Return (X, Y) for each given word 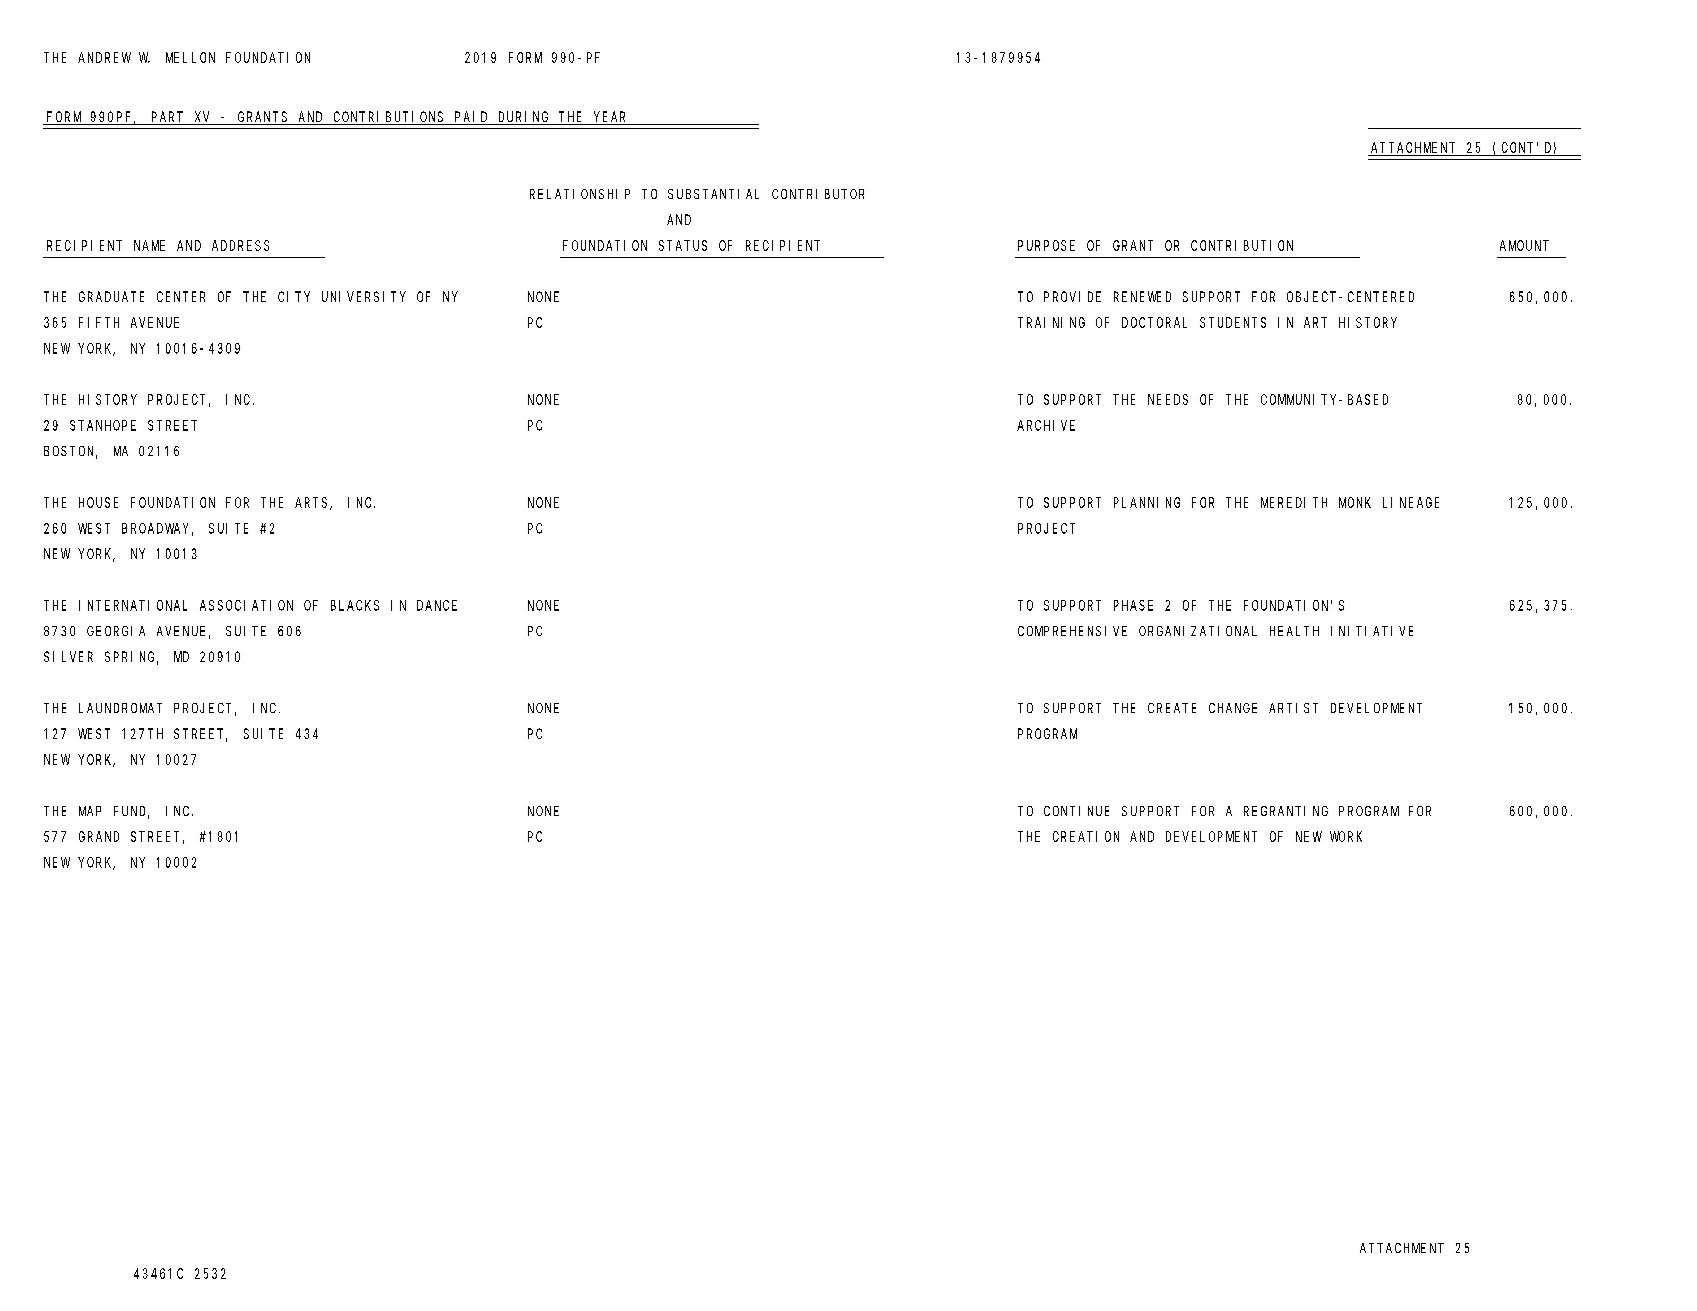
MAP (90, 811)
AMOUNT (1524, 245)
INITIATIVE (1372, 631)
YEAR (610, 118)
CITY (294, 296)
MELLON (190, 57)
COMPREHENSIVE (1072, 631)
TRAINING (1051, 322)
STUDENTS (1233, 322)
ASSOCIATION (246, 605)
